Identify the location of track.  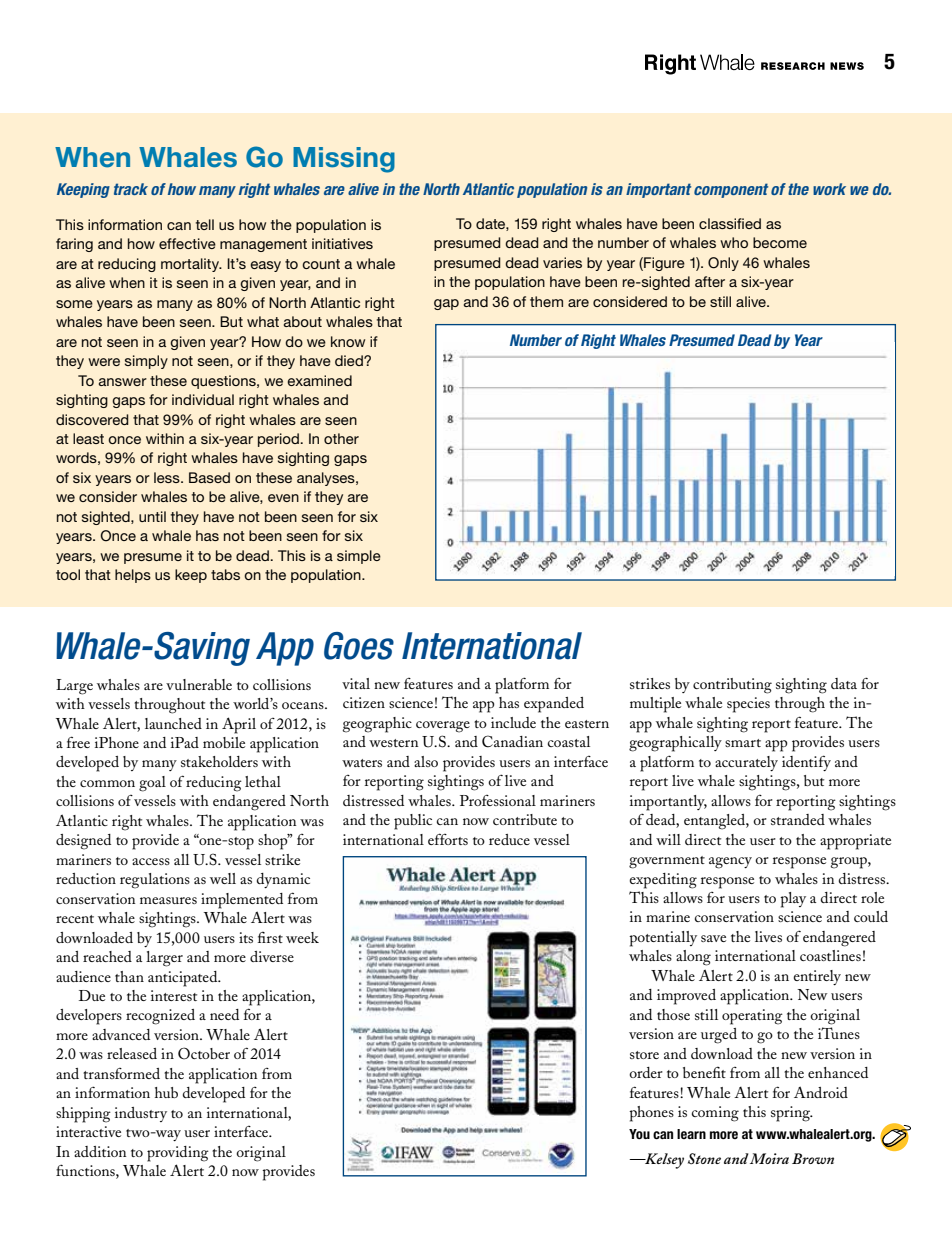
(131, 189).
